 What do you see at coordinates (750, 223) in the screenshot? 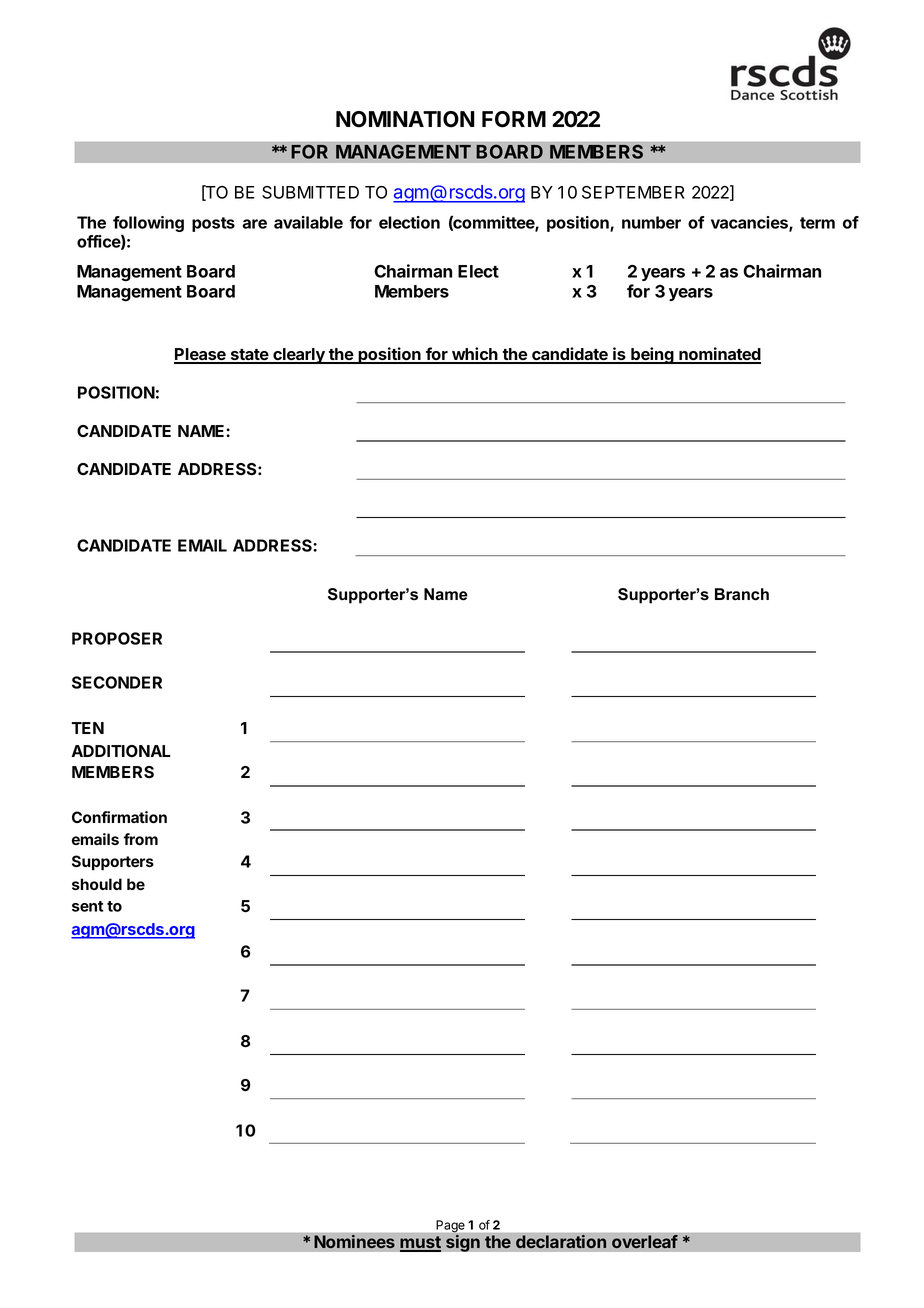
I see `vacancies` at bounding box center [750, 223].
